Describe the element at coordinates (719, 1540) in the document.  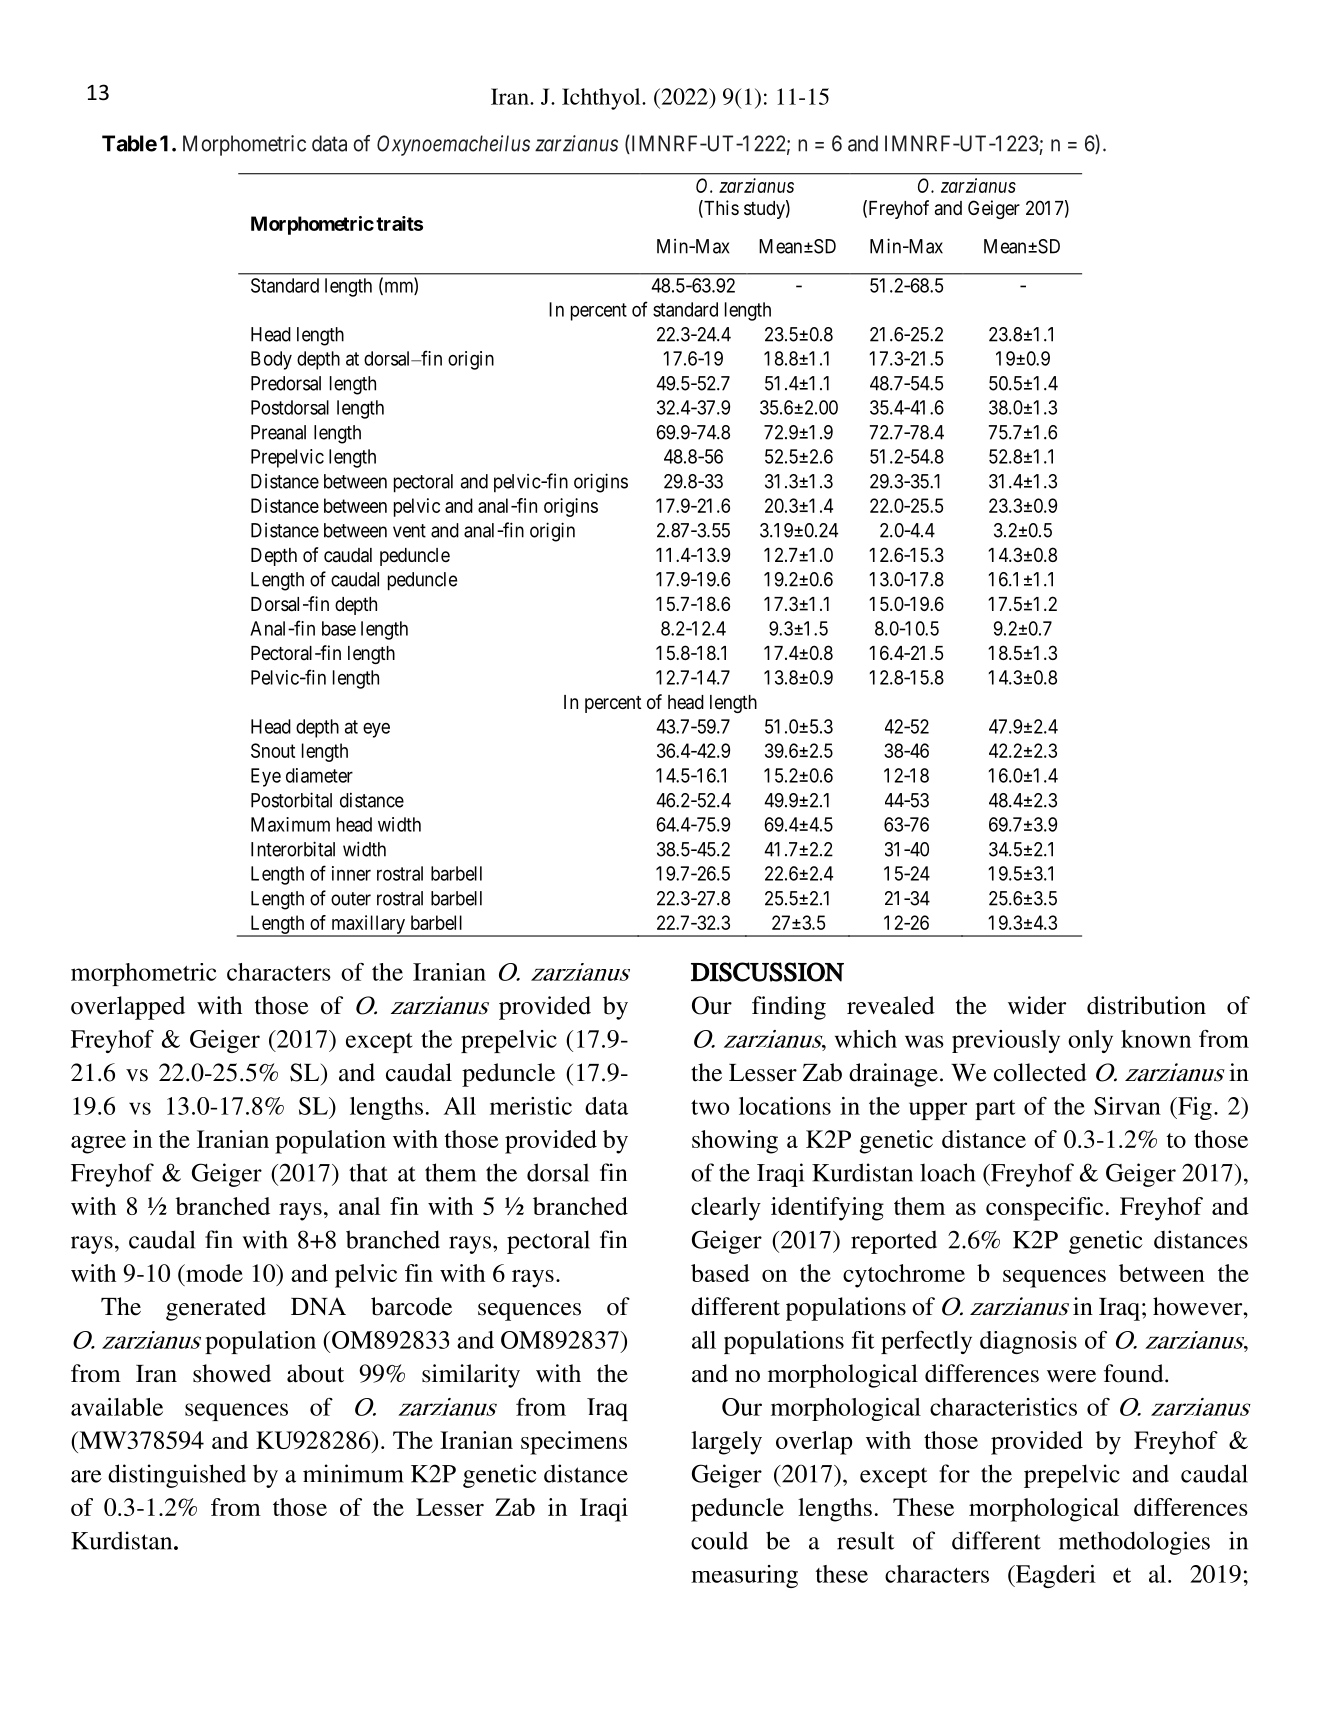
I see `could` at that location.
